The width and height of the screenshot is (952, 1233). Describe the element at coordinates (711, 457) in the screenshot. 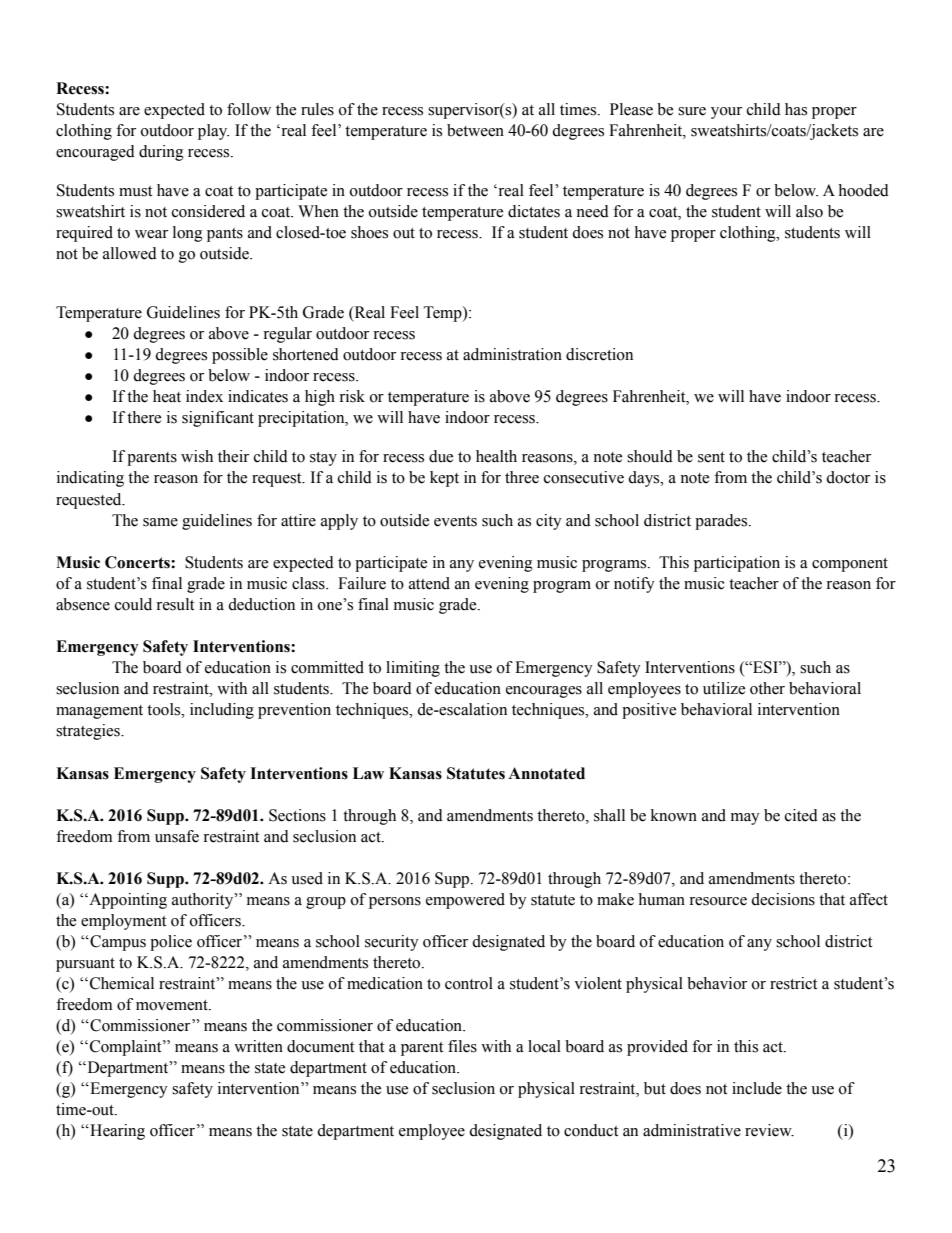

I see `sent` at that location.
